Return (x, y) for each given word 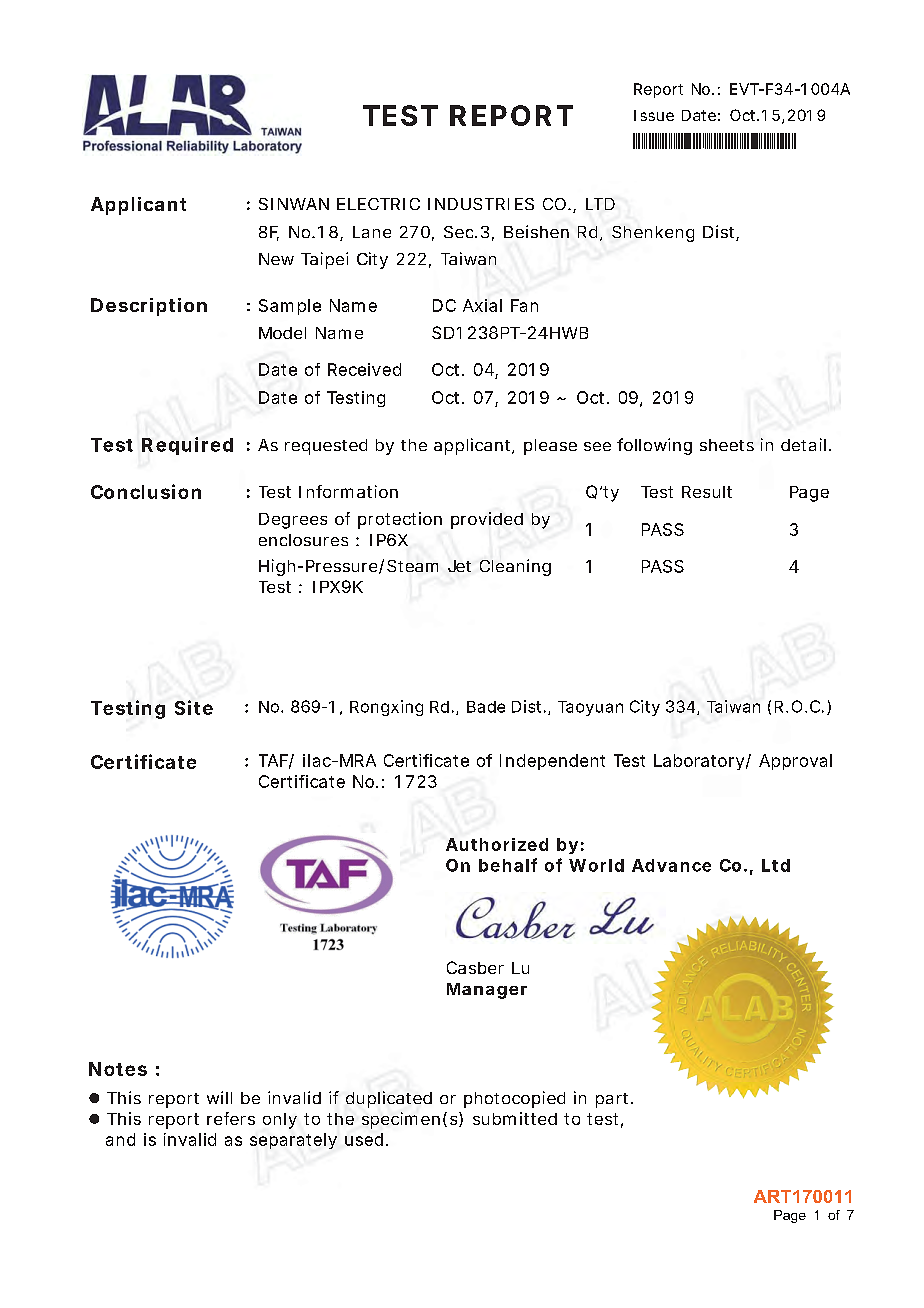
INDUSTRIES (481, 204)
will (219, 1097)
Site (194, 707)
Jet (459, 566)
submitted (515, 1118)
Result (707, 492)
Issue (654, 115)
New (276, 259)
